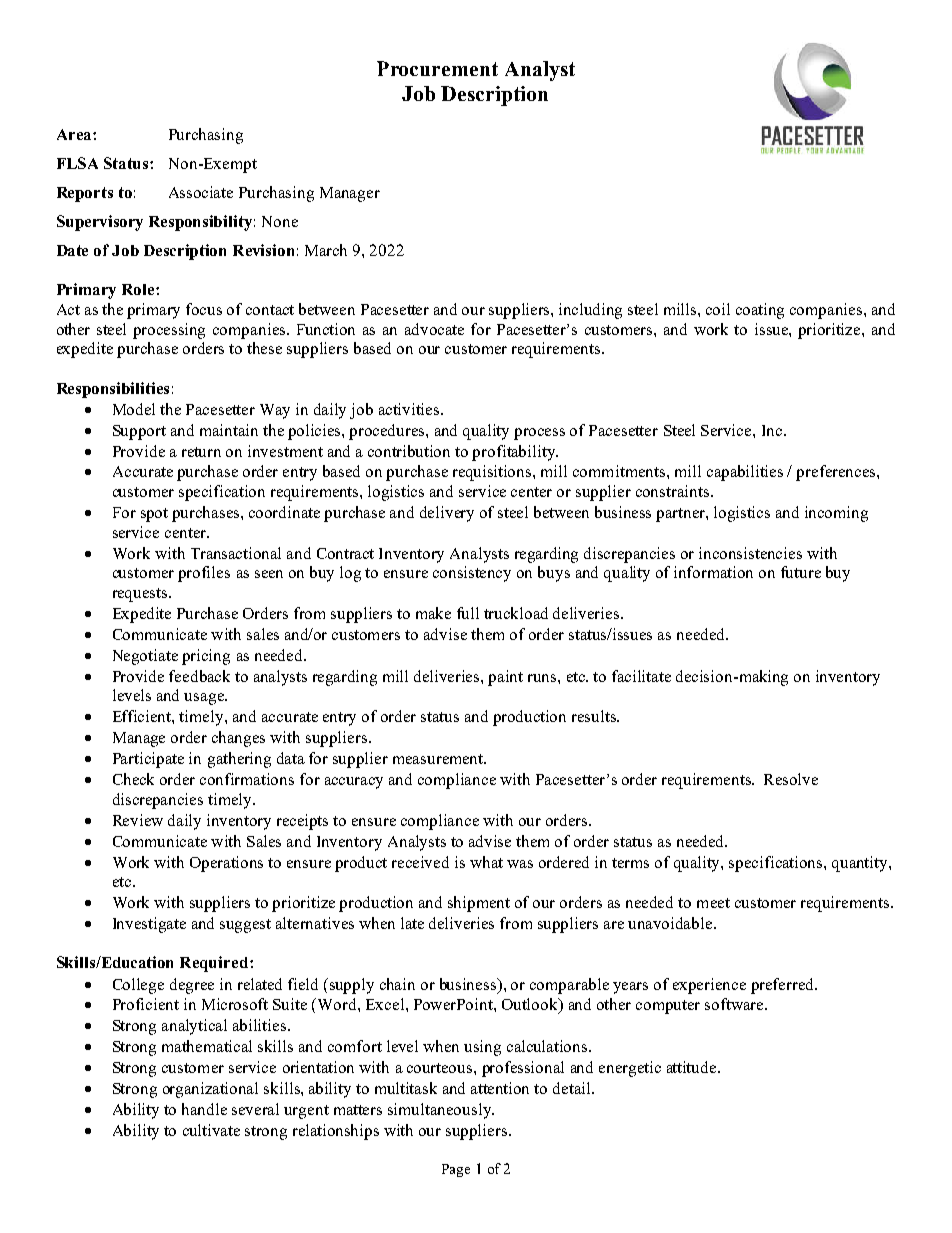 Image resolution: width=952 pixels, height=1233 pixels. I want to click on FLSA, so click(77, 163).
